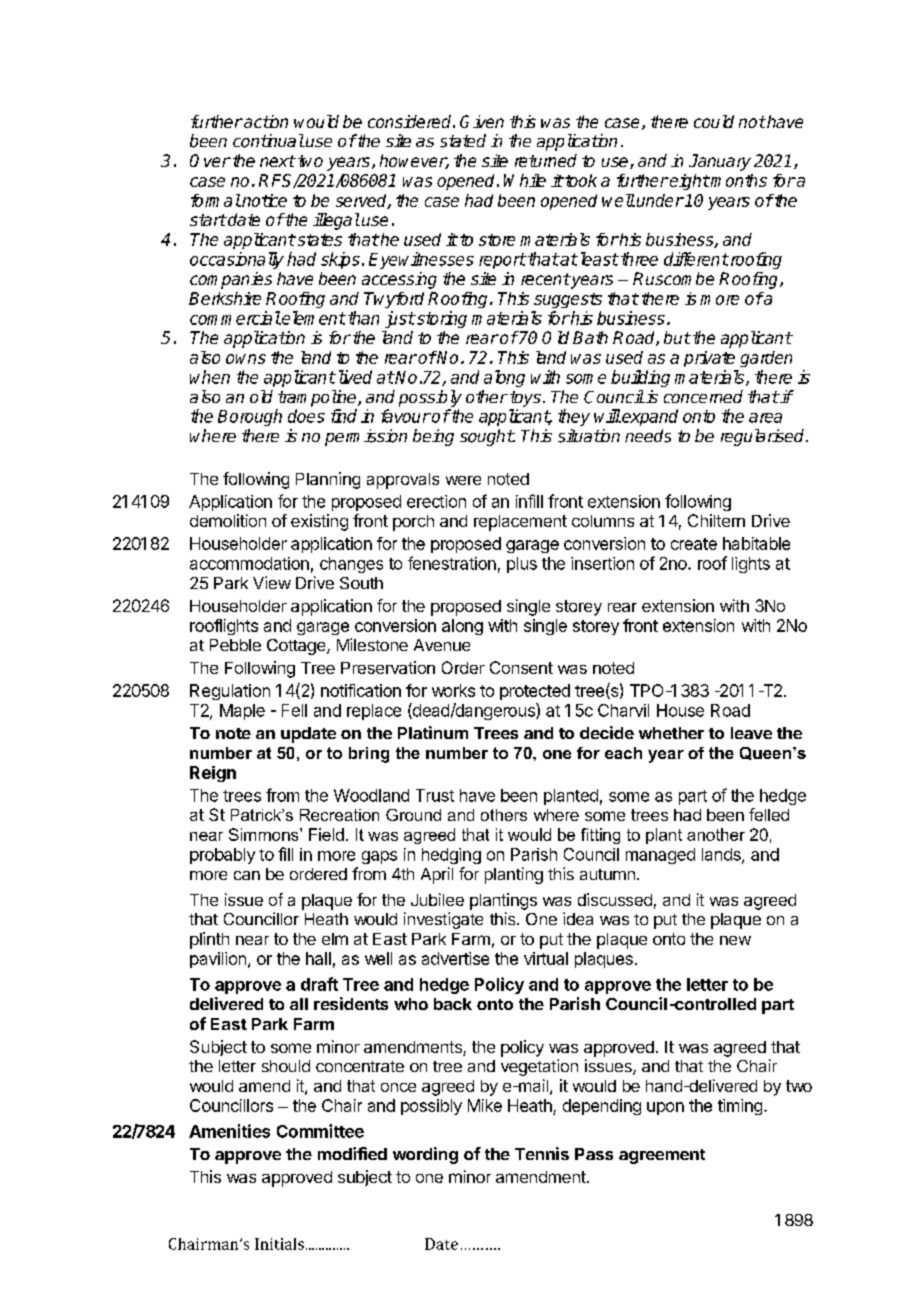 This page has height=1308, width=924. What do you see at coordinates (278, 161) in the page?
I see `next` at bounding box center [278, 161].
